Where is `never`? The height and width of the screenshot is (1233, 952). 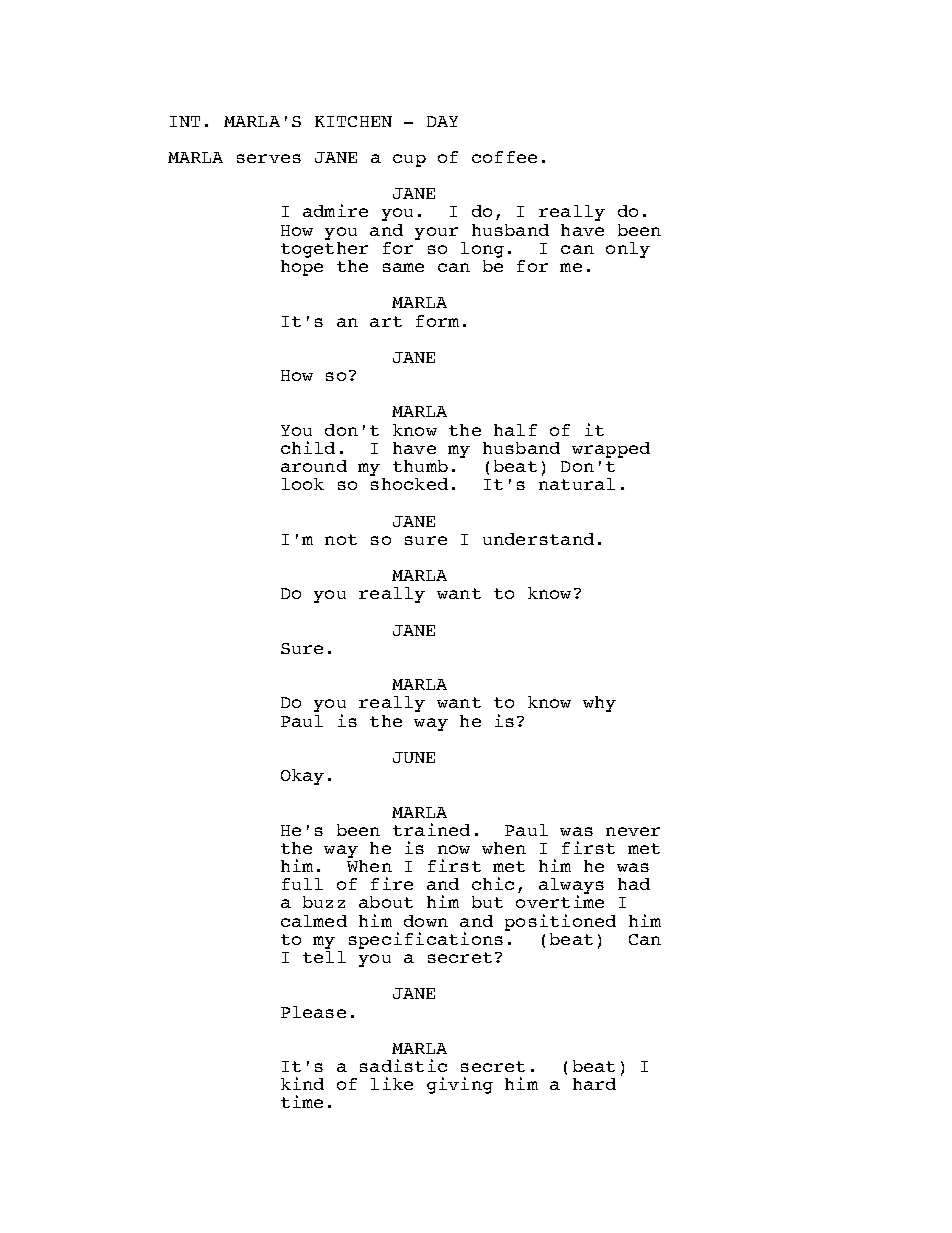
never is located at coordinates (633, 831).
